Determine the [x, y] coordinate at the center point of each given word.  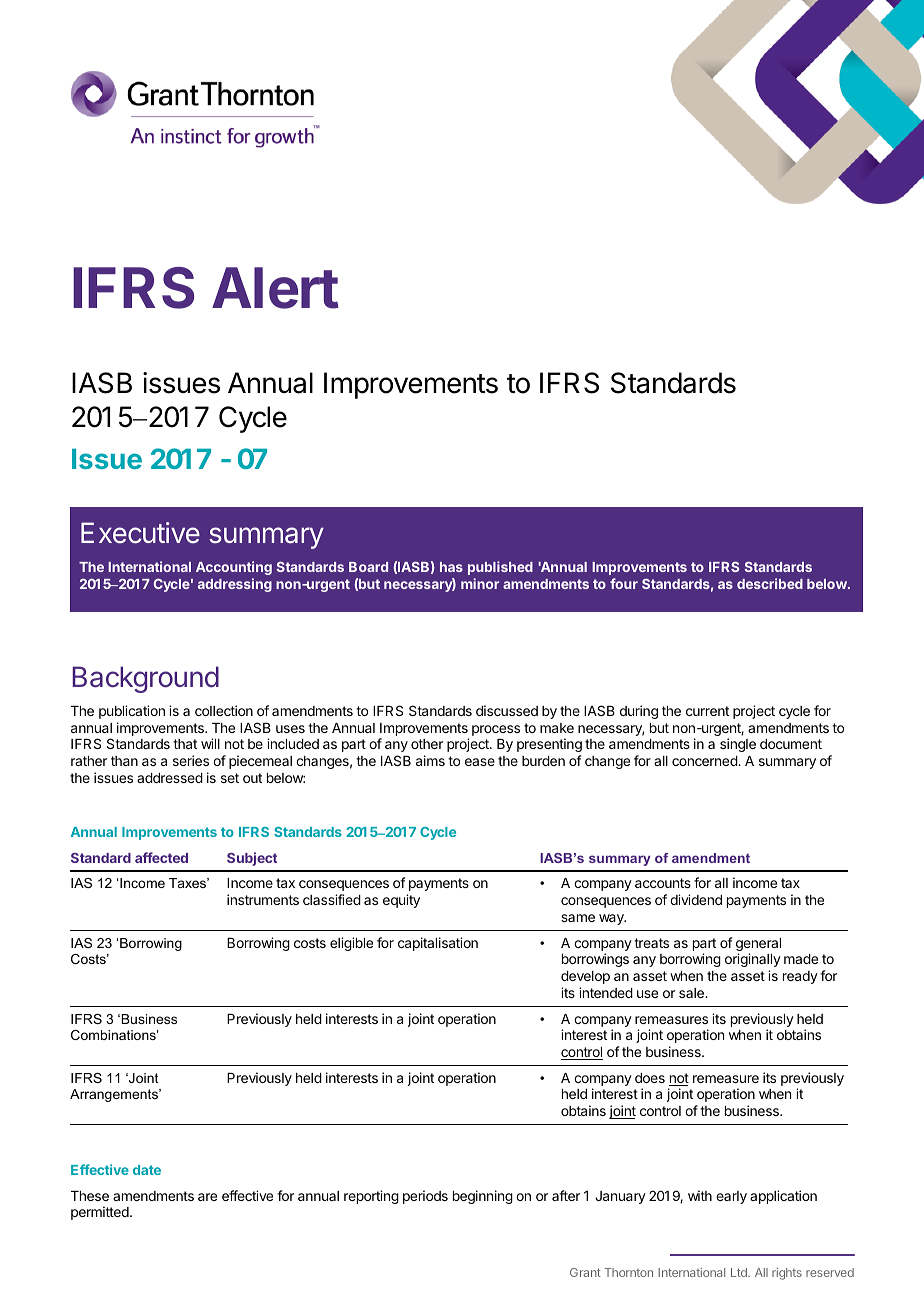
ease [480, 762]
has [451, 567]
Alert [275, 288]
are [207, 1197]
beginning [483, 1197]
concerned [705, 761]
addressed [170, 778]
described [770, 583]
